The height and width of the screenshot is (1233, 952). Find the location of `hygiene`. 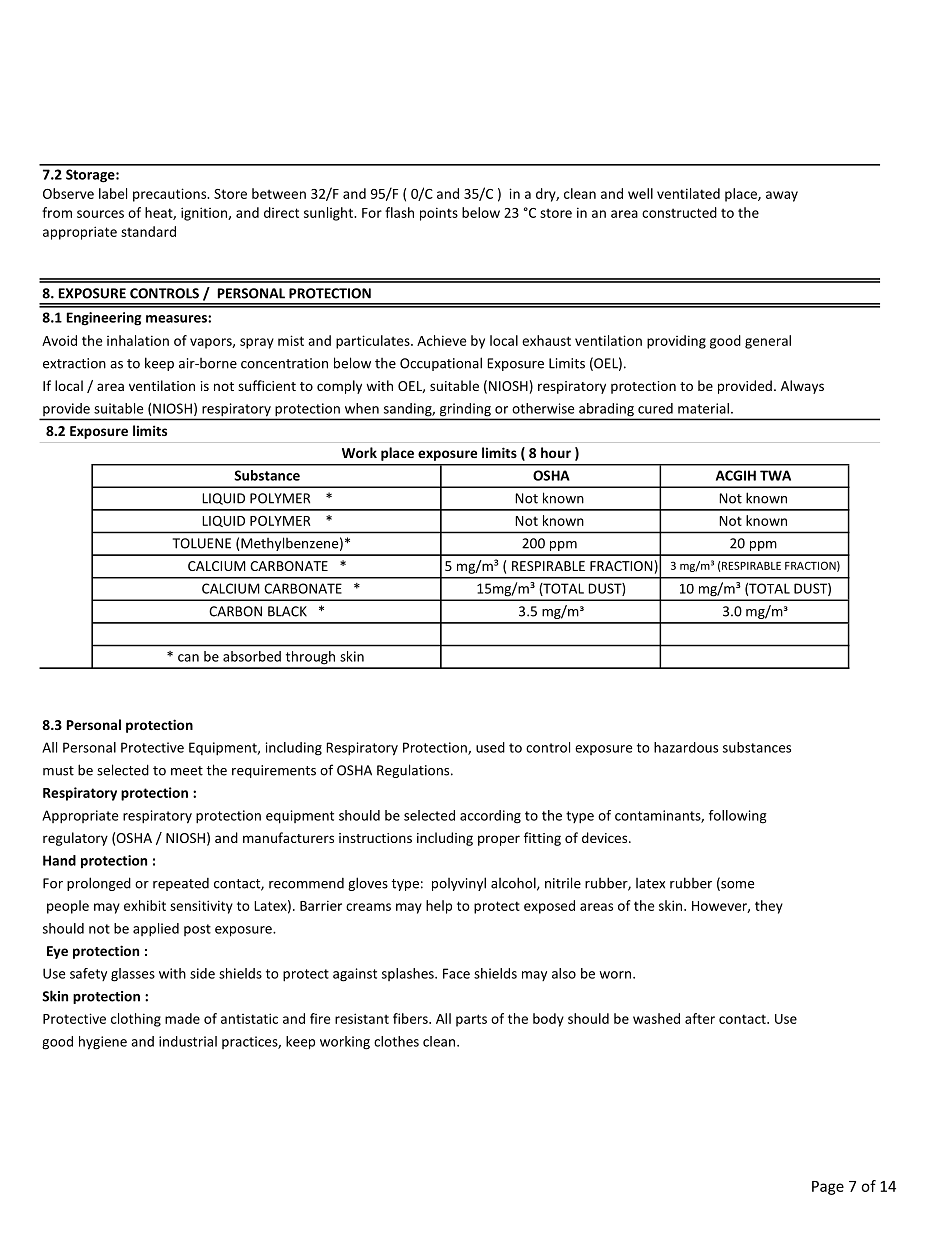

hygiene is located at coordinates (103, 1043).
